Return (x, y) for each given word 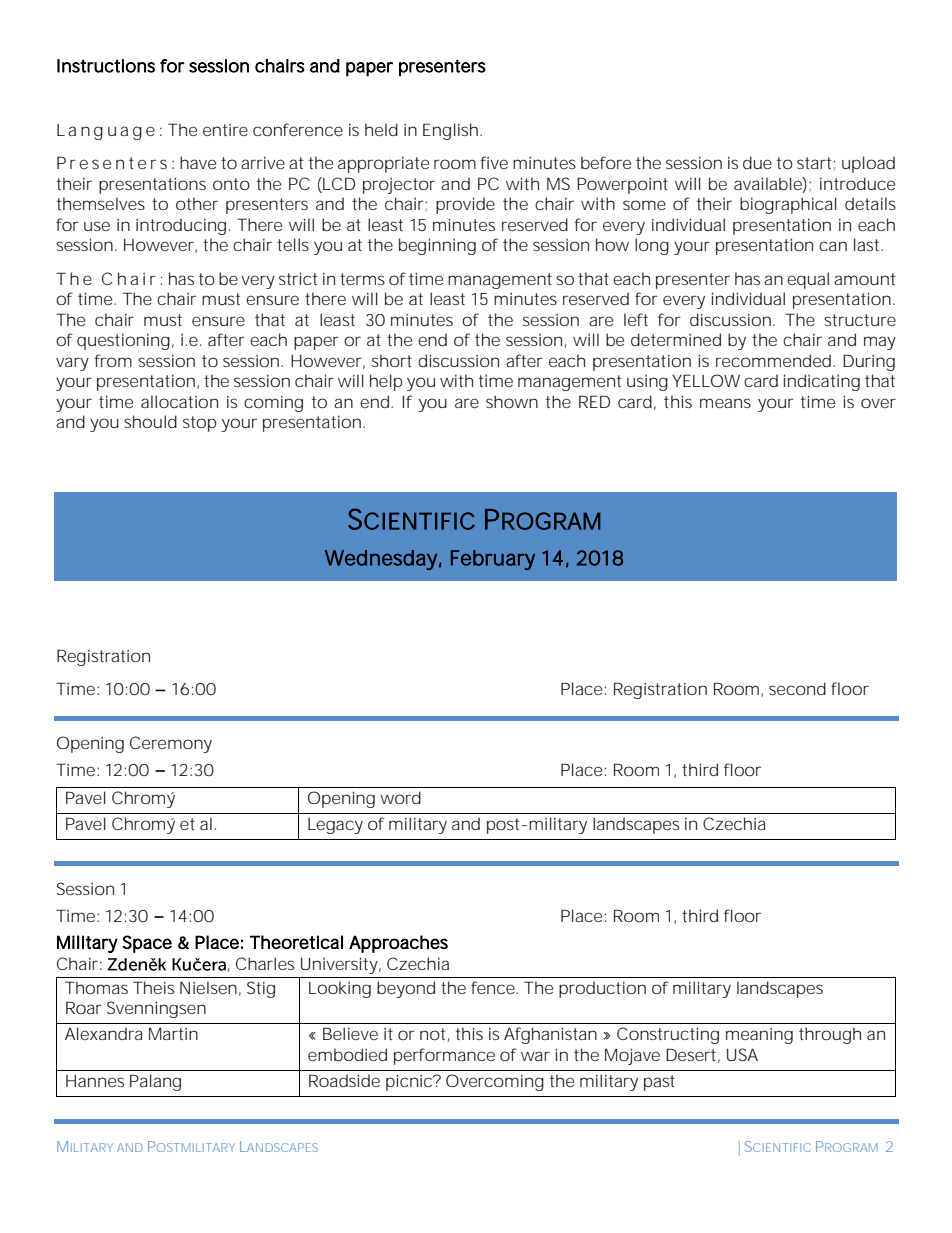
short (392, 360)
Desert (691, 1054)
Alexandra (104, 1033)
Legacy (335, 826)
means (725, 403)
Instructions (106, 66)
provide (465, 205)
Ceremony (171, 744)
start (814, 163)
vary (72, 364)
